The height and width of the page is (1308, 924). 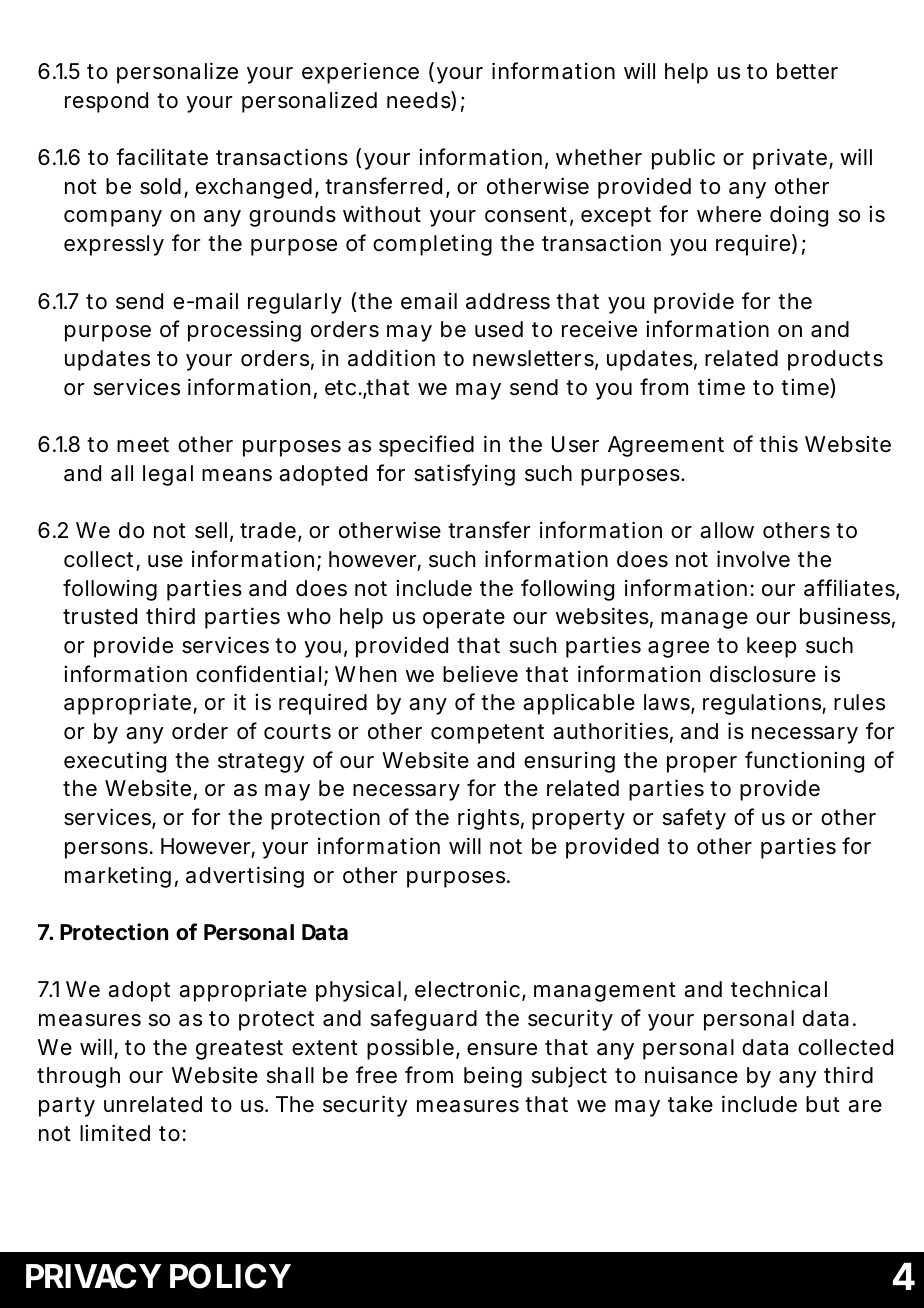 I want to click on limited, so click(x=115, y=1133).
